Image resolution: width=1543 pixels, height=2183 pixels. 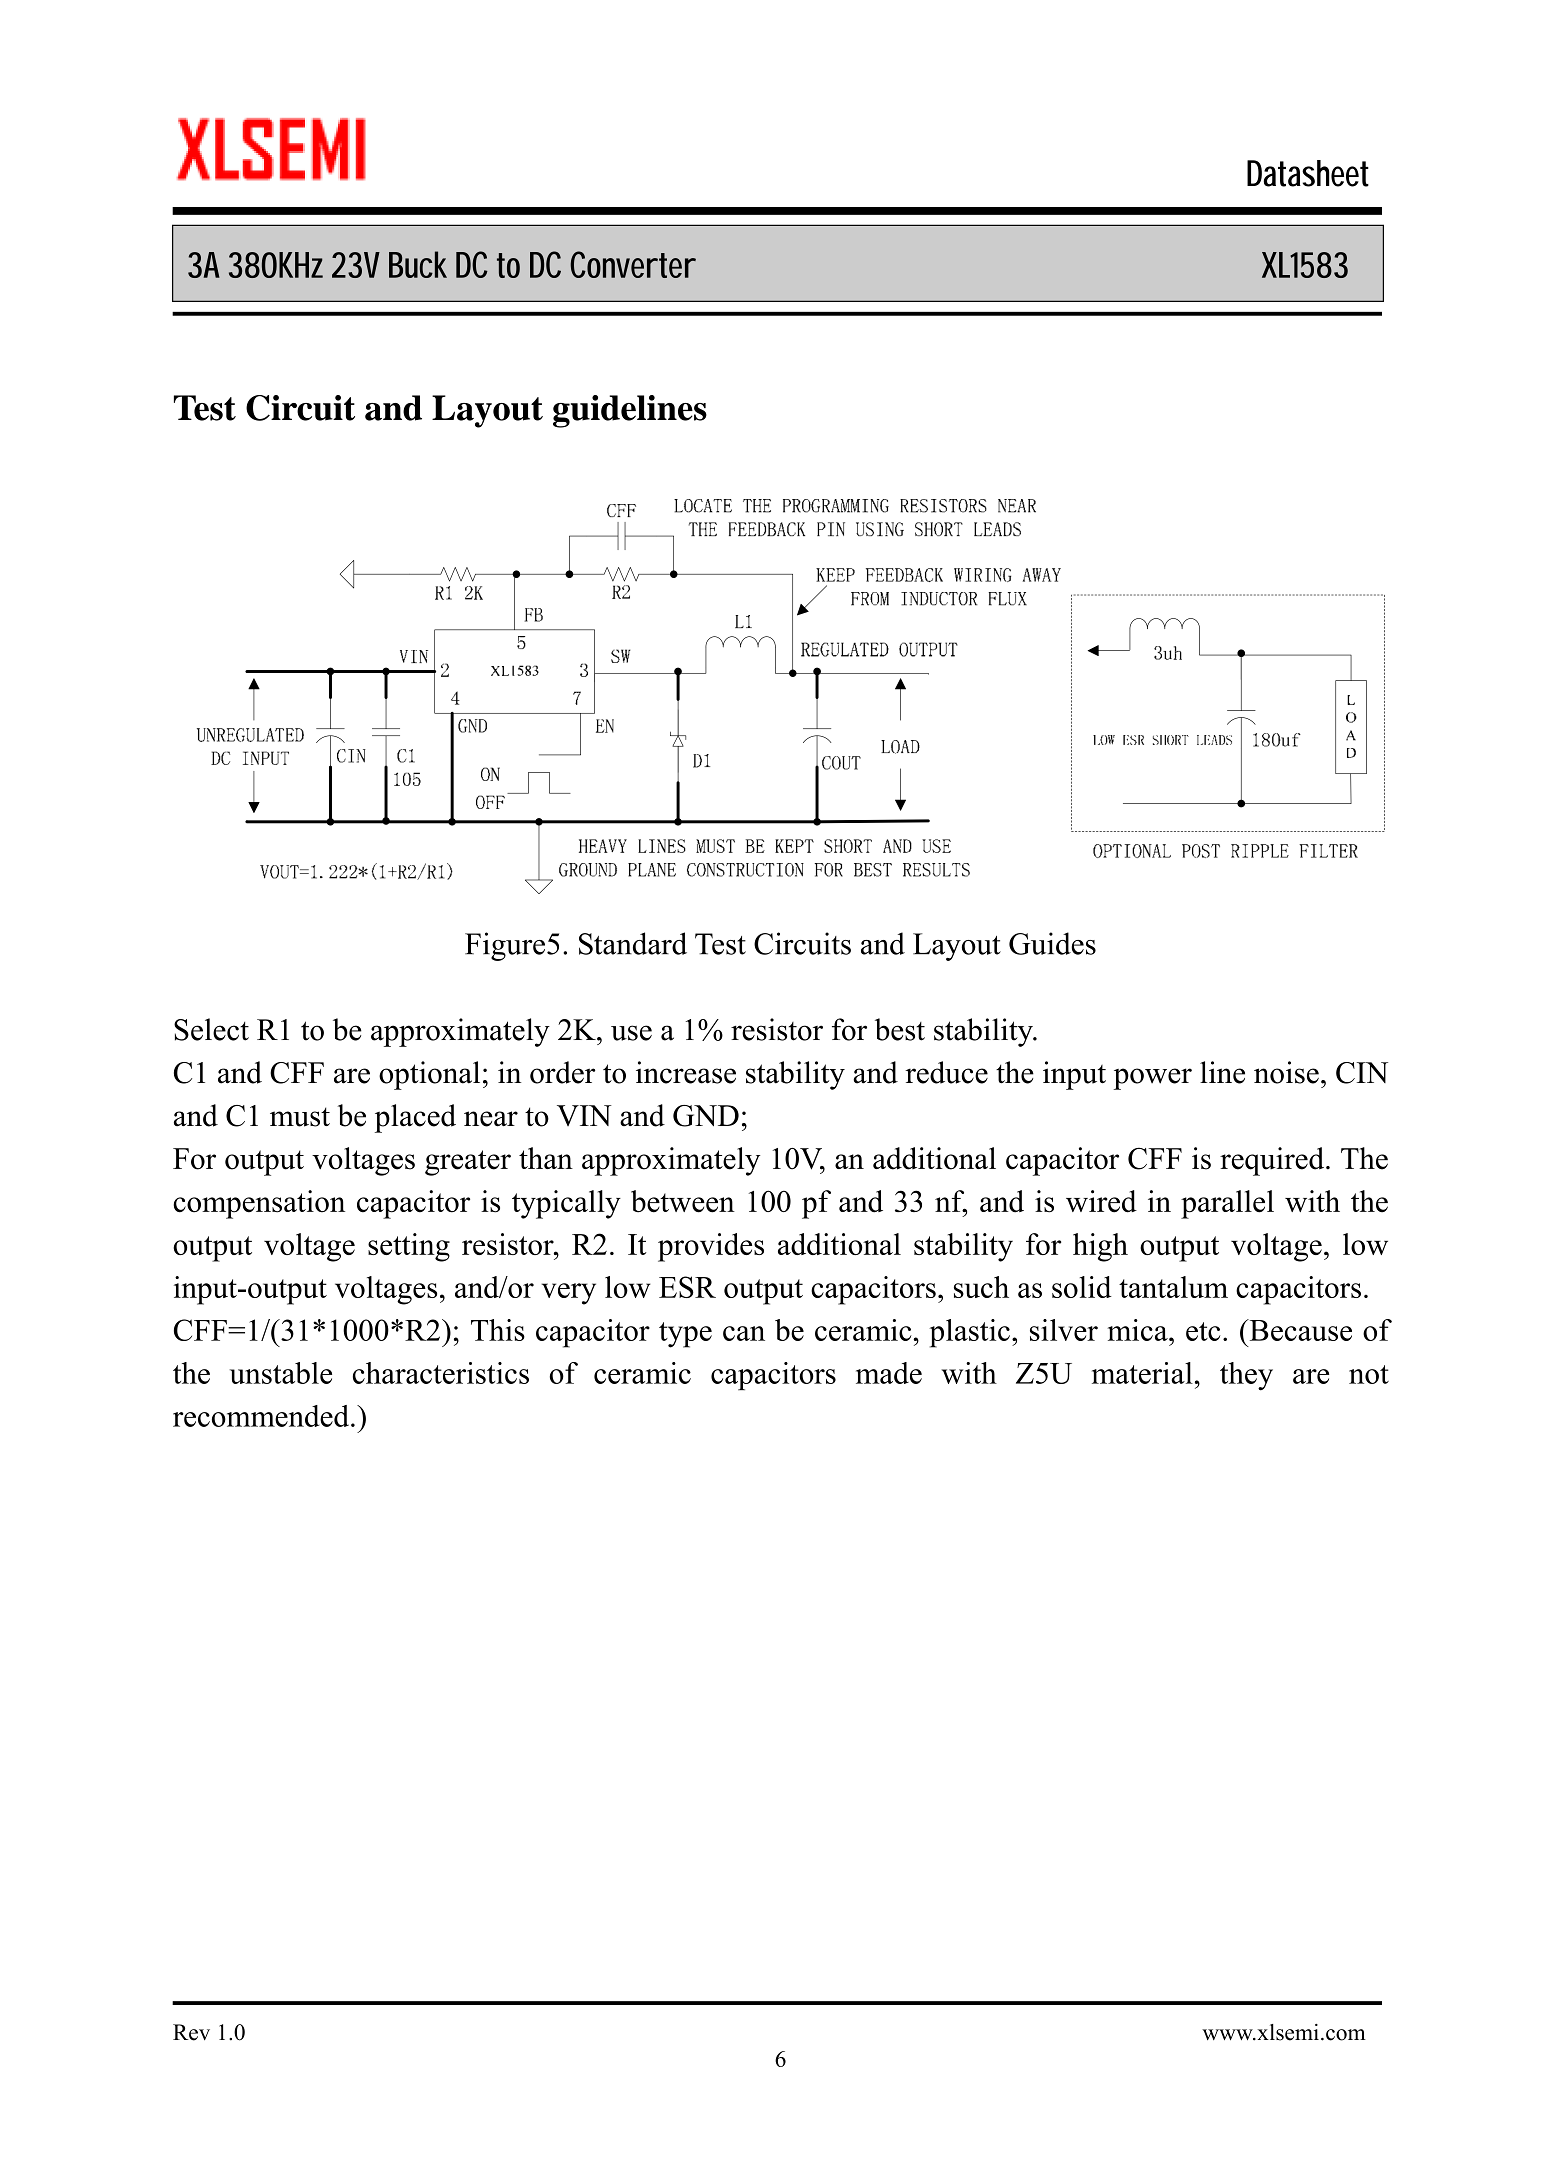 I want to click on Buck, so click(x=418, y=264).
